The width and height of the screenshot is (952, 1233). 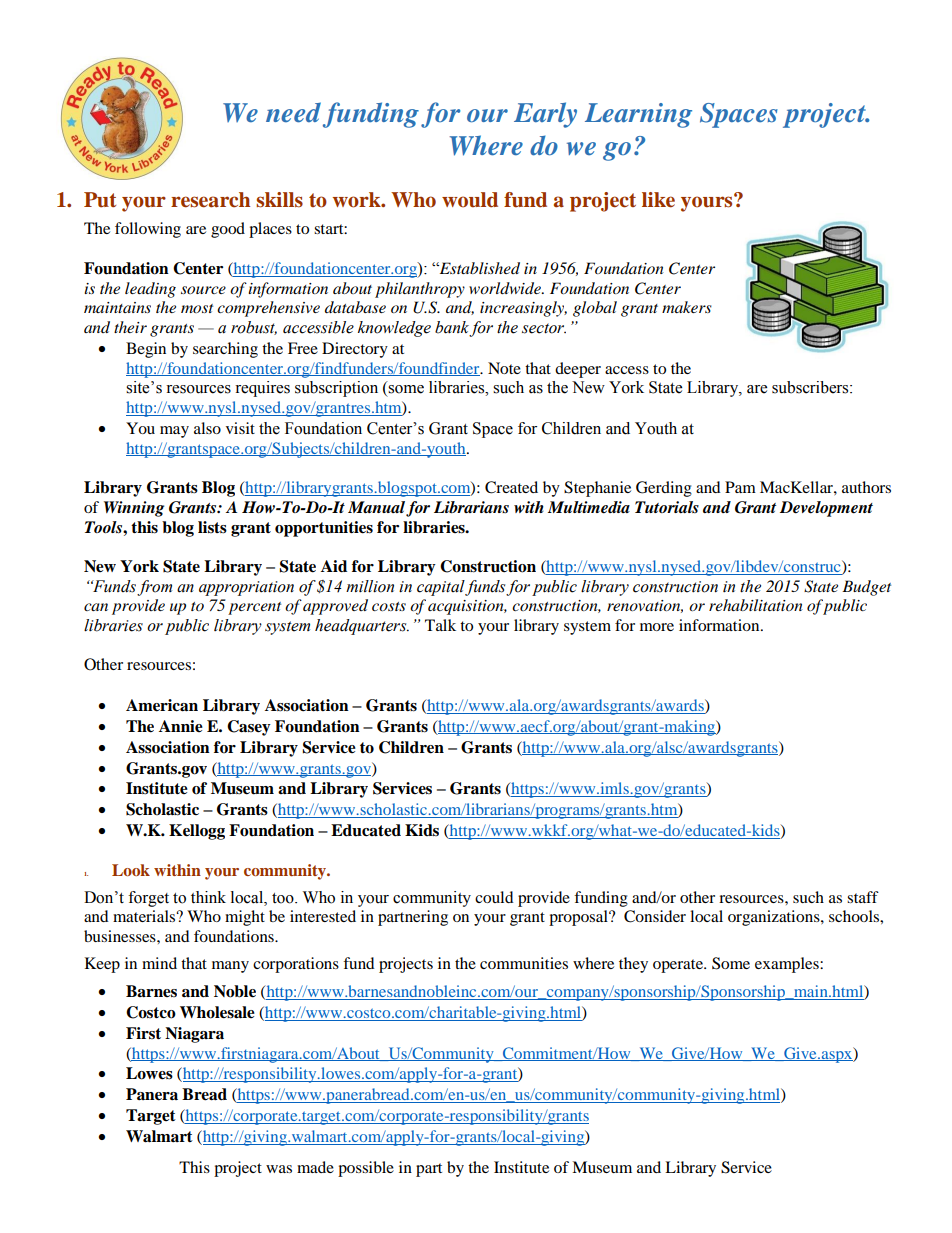 What do you see at coordinates (658, 200) in the screenshot?
I see `like` at bounding box center [658, 200].
